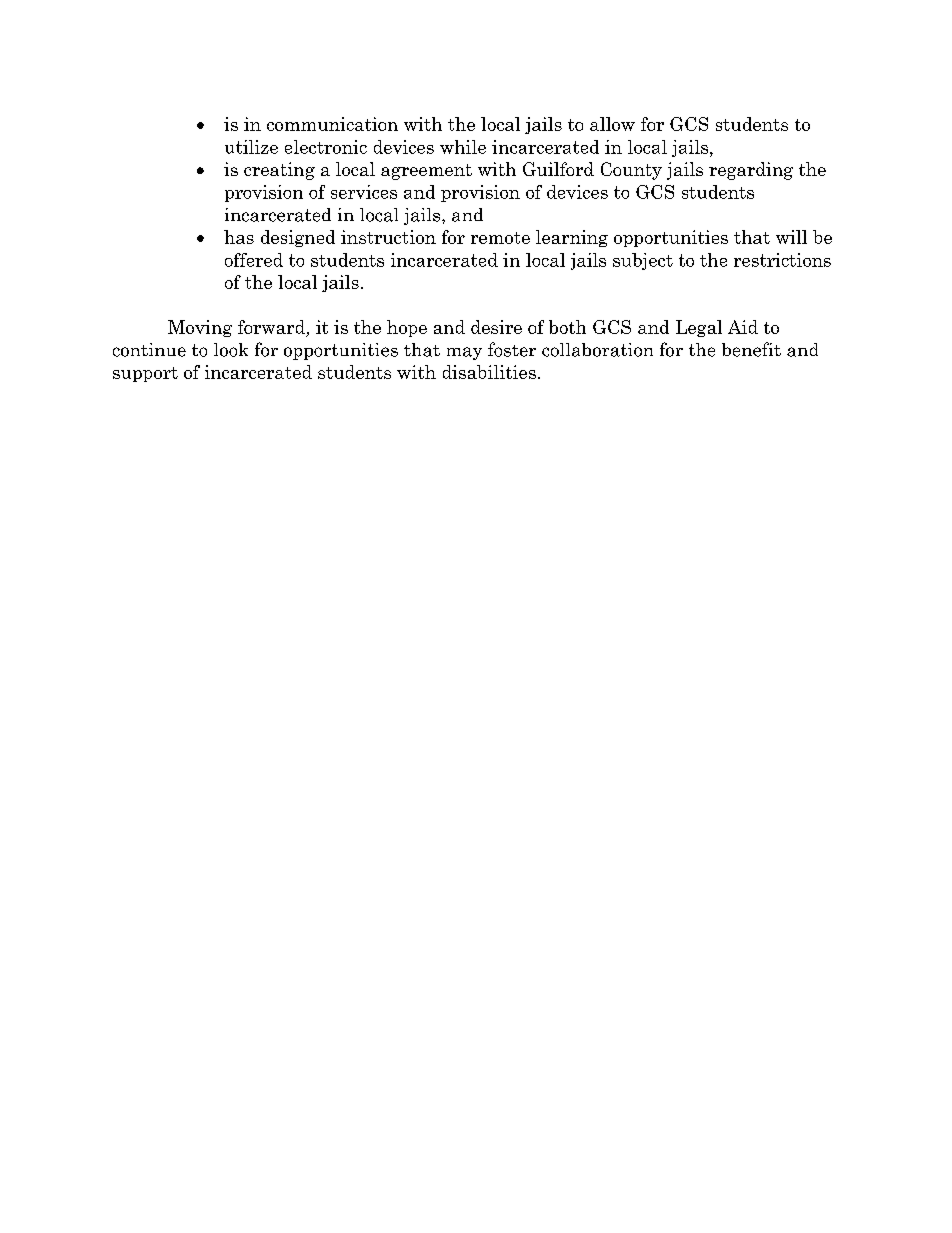 This screenshot has height=1233, width=952. Describe the element at coordinates (463, 147) in the screenshot. I see `while` at that location.
